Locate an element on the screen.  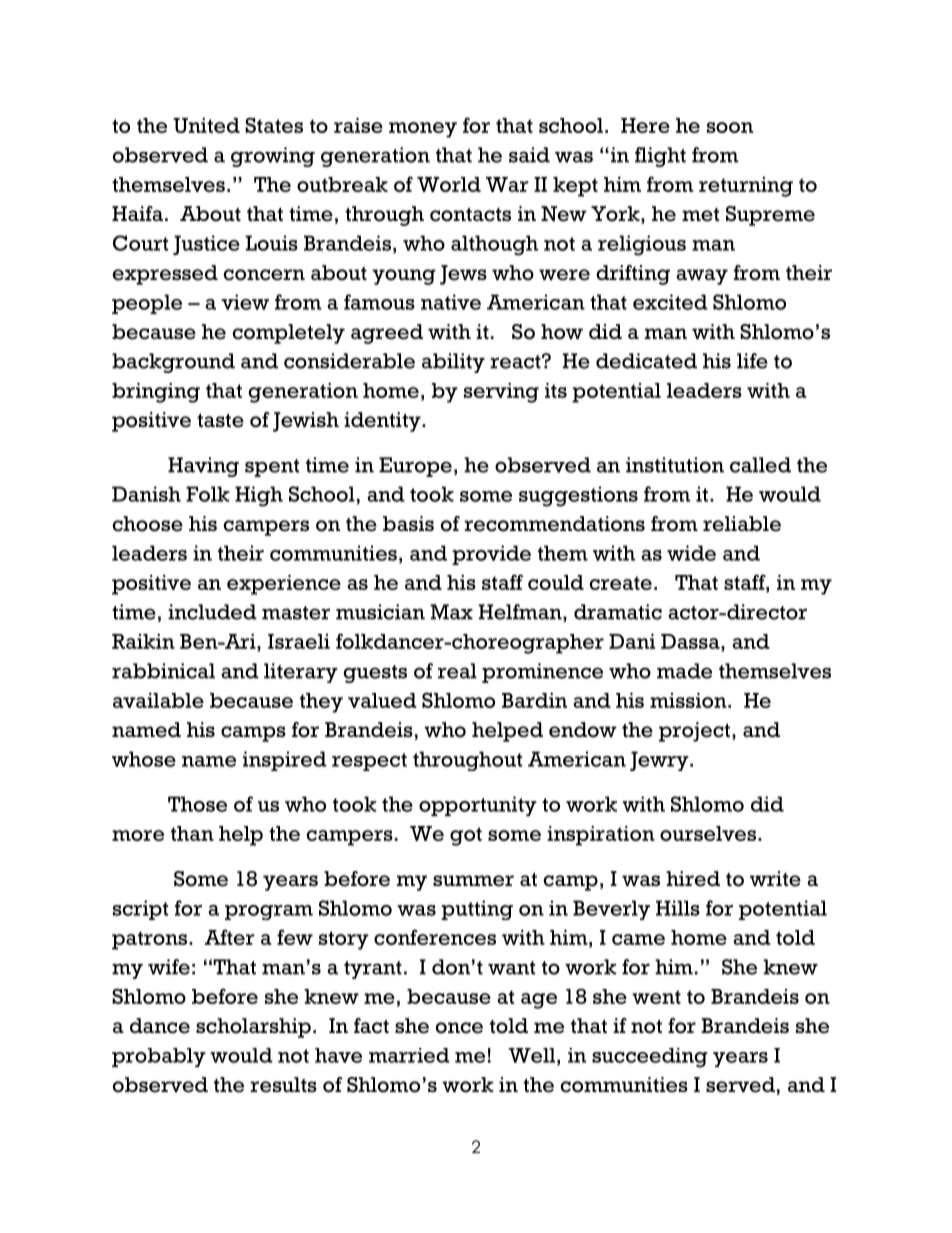
Having is located at coordinates (203, 467).
